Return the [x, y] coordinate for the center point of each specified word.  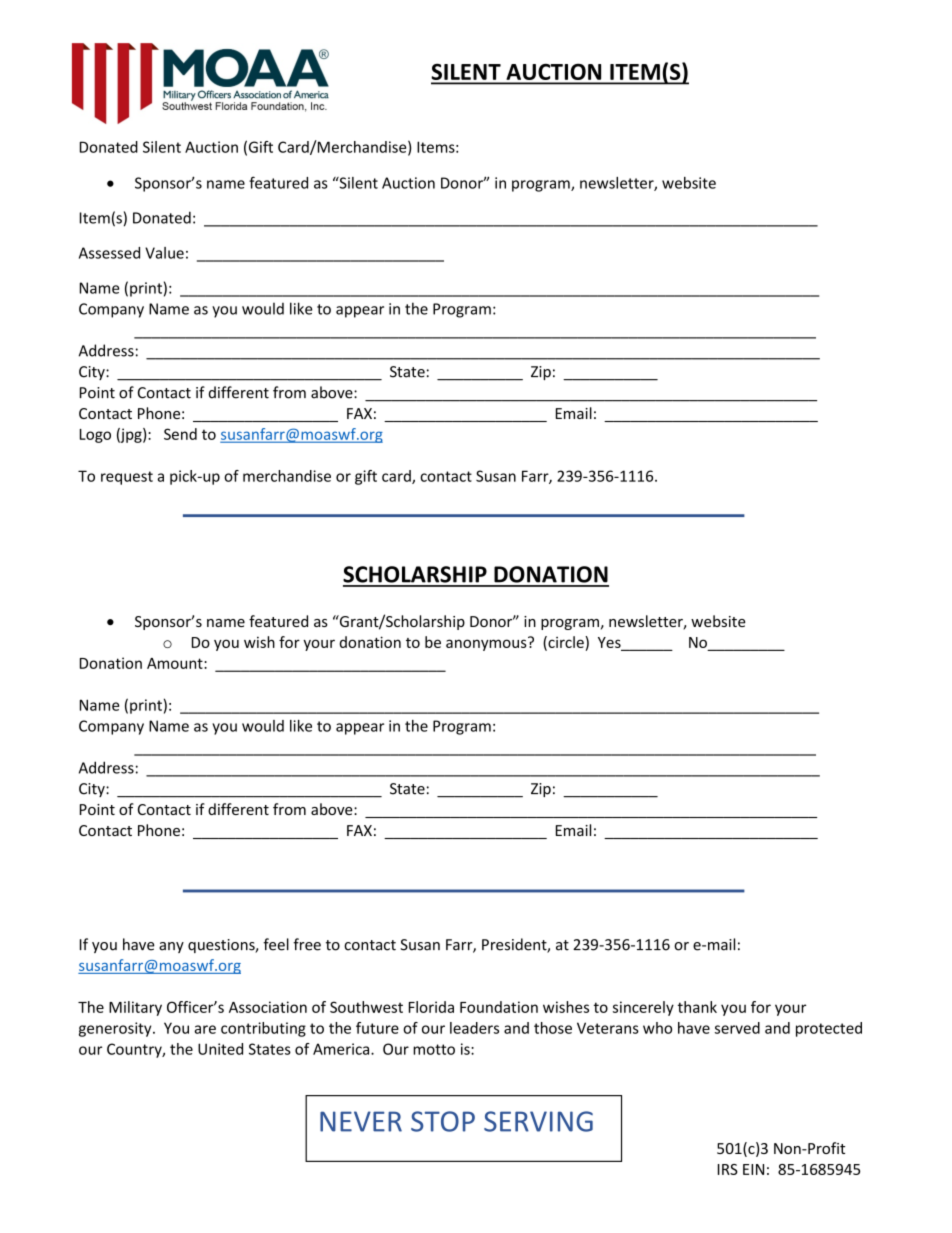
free [307, 944]
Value [164, 253]
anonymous [487, 644]
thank [697, 1007]
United [220, 1049]
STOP [443, 1121]
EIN [753, 1169]
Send [180, 434]
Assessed [109, 253]
